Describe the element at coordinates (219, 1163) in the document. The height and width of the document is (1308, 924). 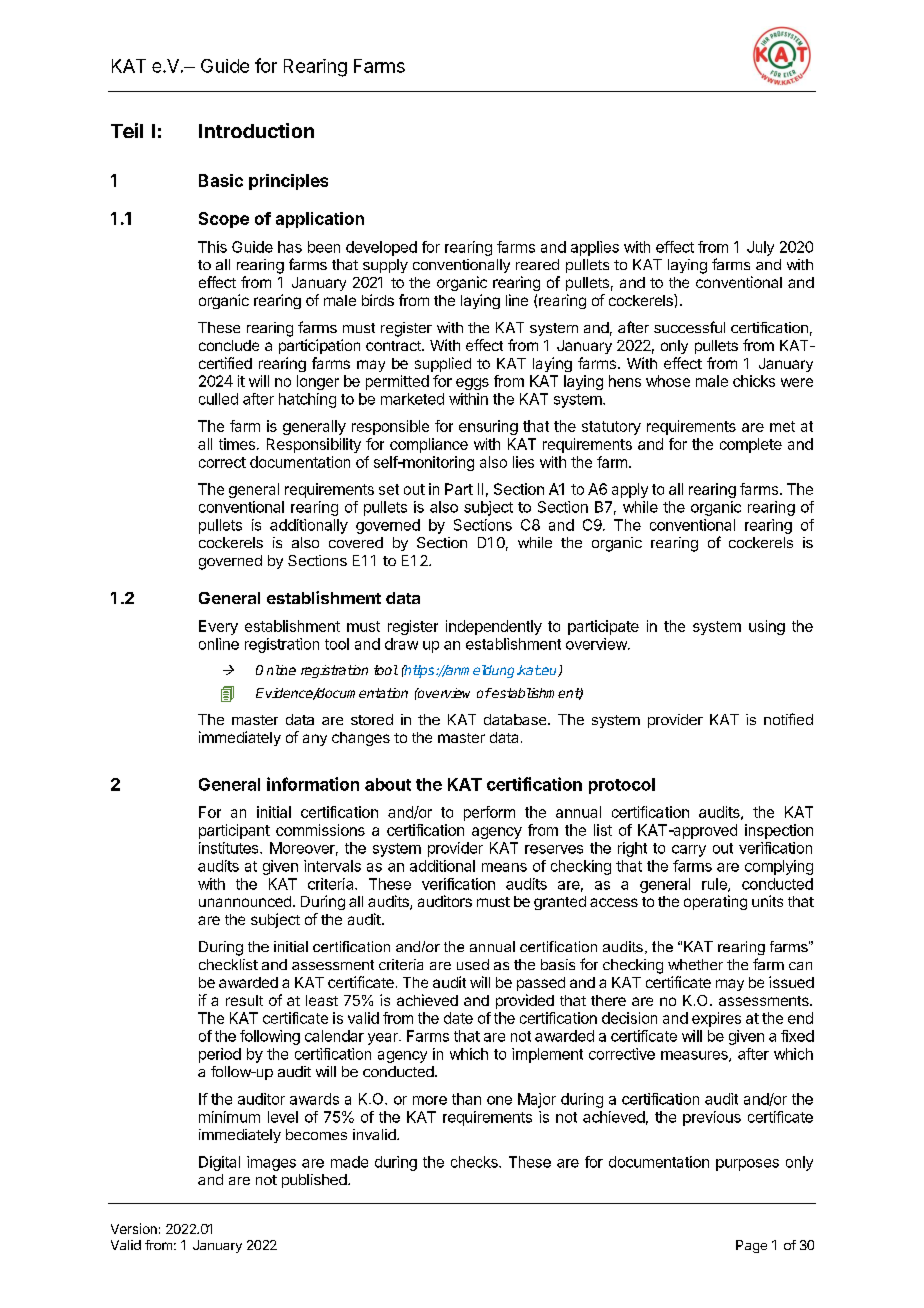
I see `Digital` at that location.
